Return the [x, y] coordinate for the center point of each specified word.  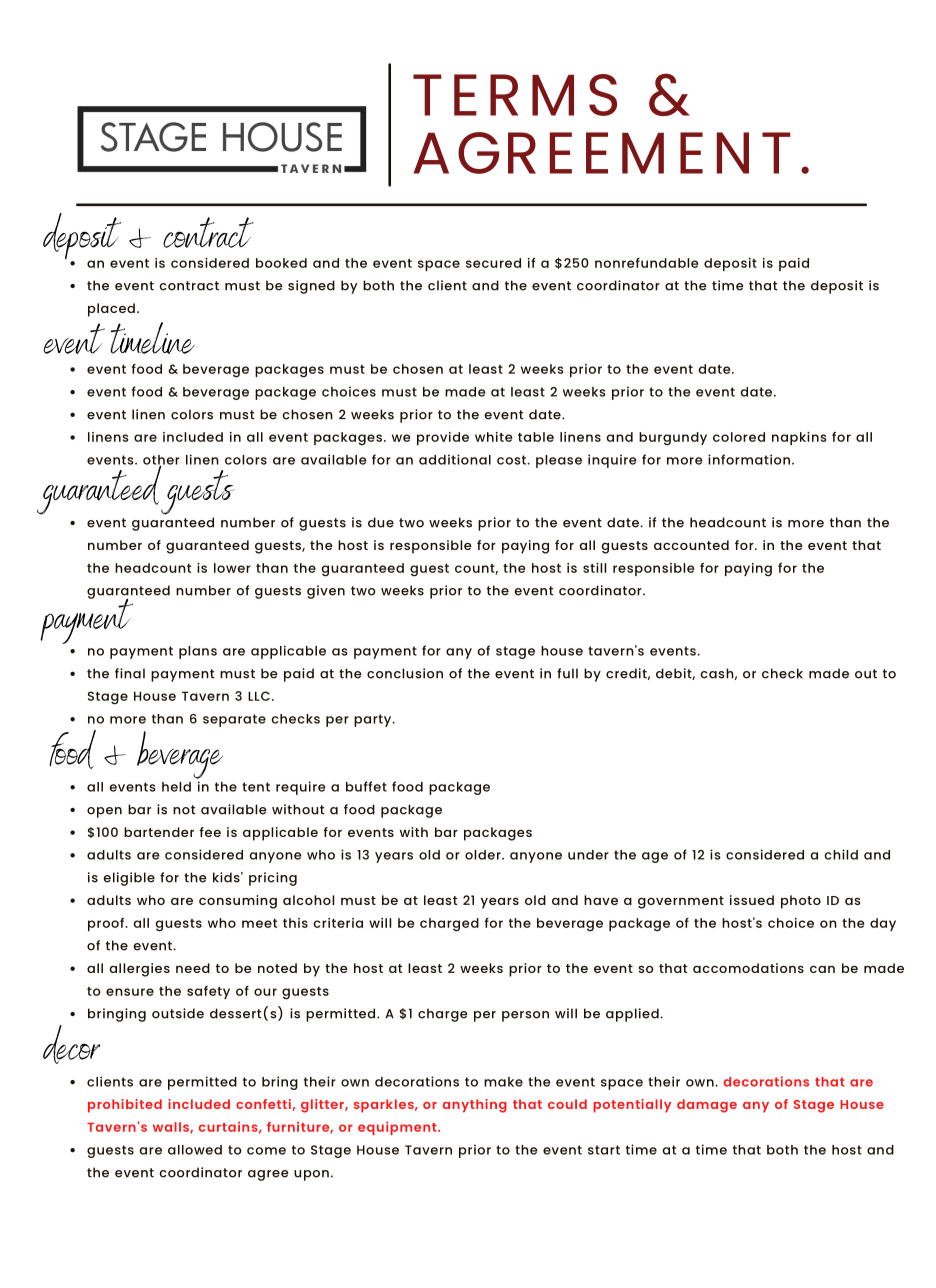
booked [281, 263]
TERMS [515, 95]
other [161, 461]
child [841, 854]
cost [513, 460]
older [484, 855]
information [749, 459]
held [176, 787]
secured [493, 263]
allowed [195, 1150]
